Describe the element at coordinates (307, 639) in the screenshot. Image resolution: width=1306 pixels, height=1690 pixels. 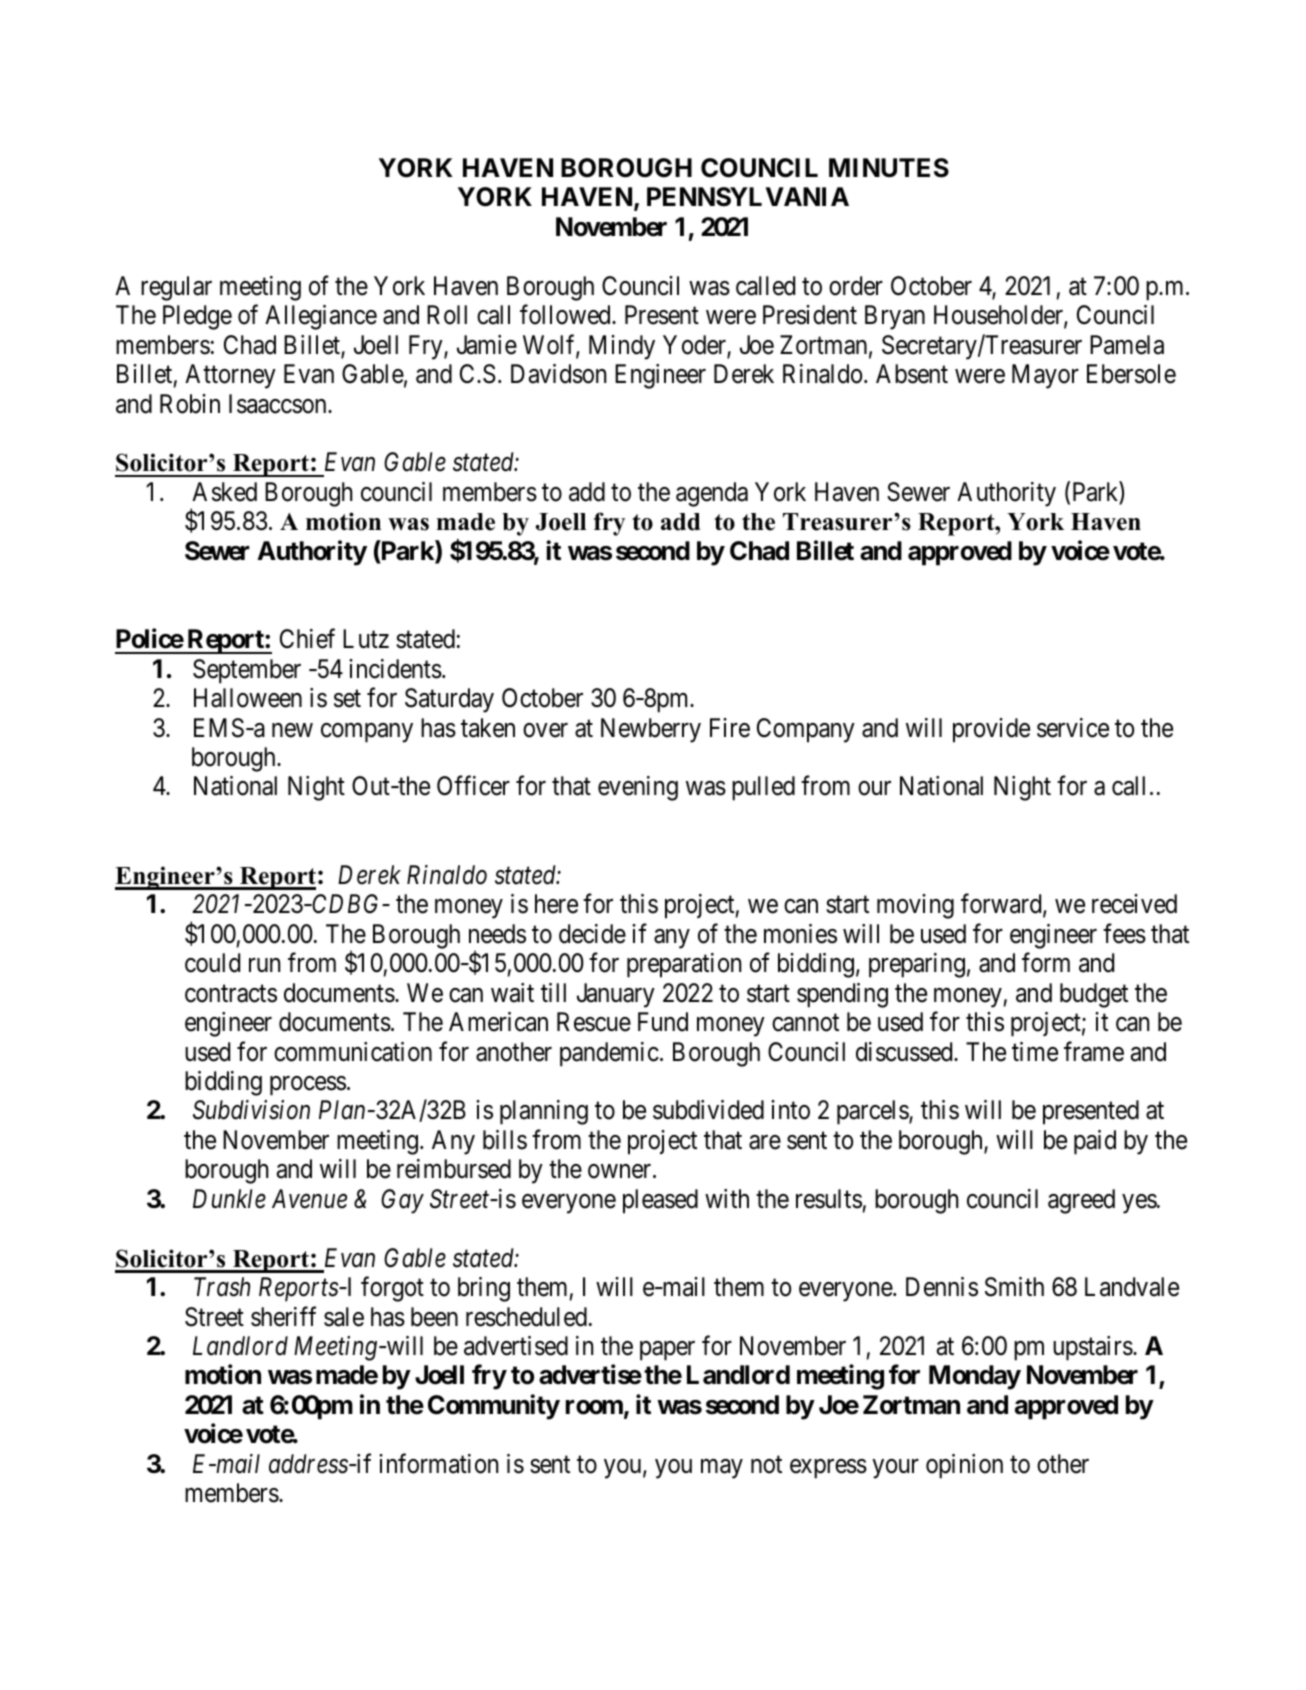
I see `Chief` at that location.
